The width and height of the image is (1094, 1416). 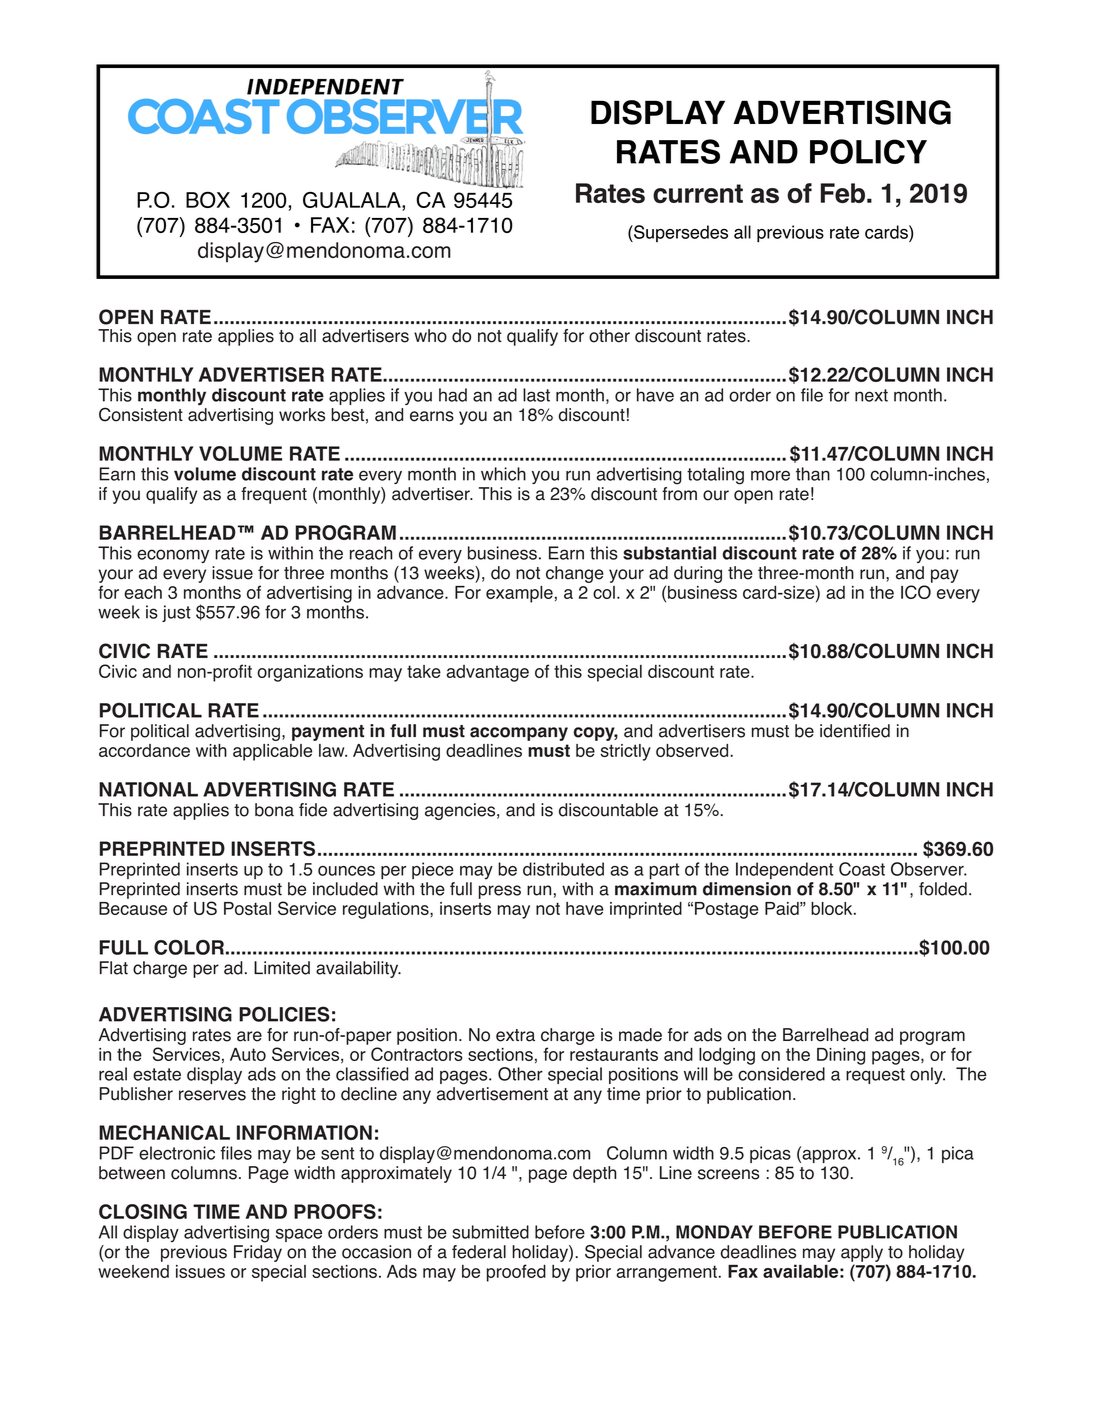 What do you see at coordinates (258, 1253) in the image?
I see `Friday` at bounding box center [258, 1253].
